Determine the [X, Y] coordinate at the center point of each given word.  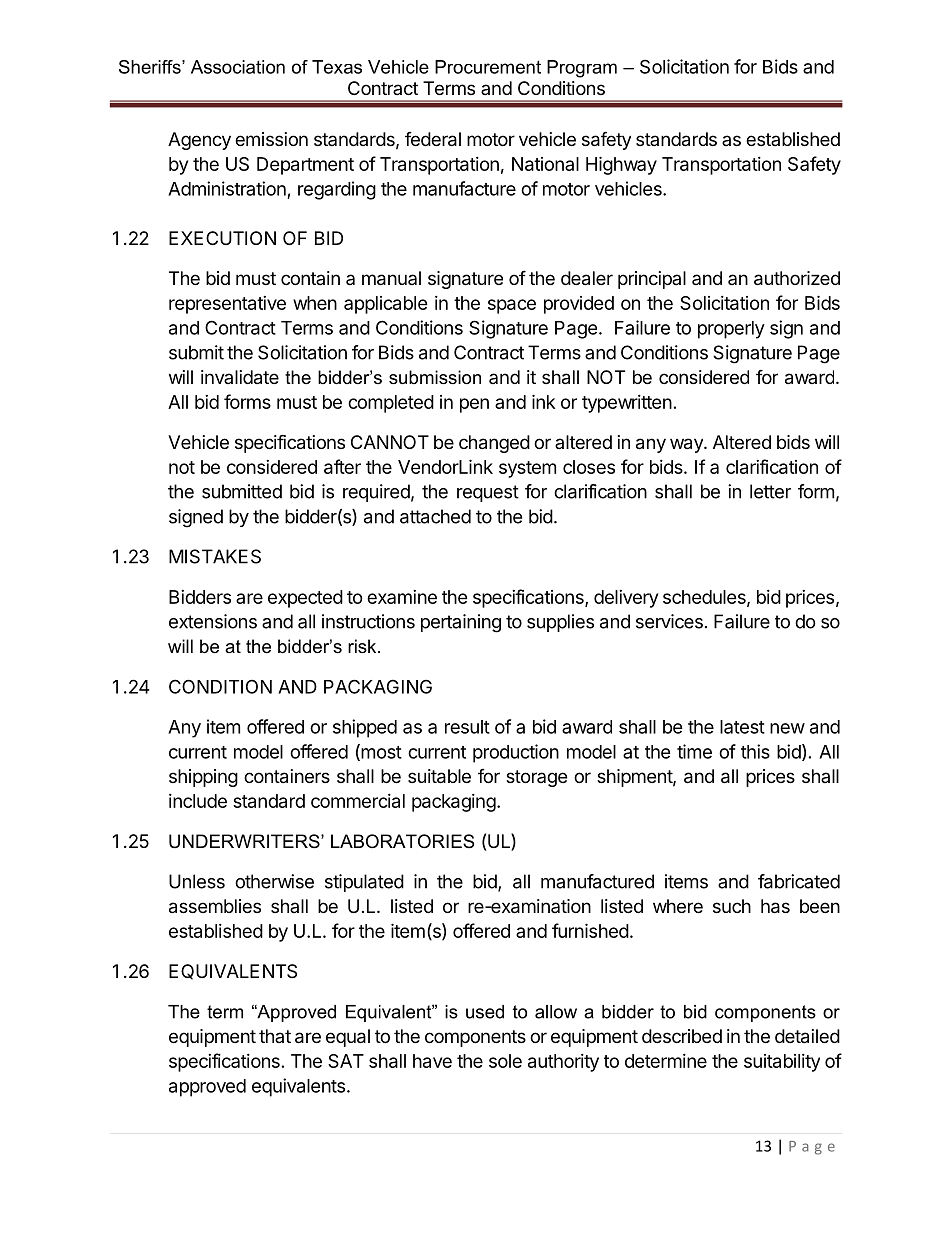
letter [770, 491]
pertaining [461, 623]
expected [305, 599]
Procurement [488, 67]
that [275, 1036]
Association [238, 67]
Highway [621, 165]
